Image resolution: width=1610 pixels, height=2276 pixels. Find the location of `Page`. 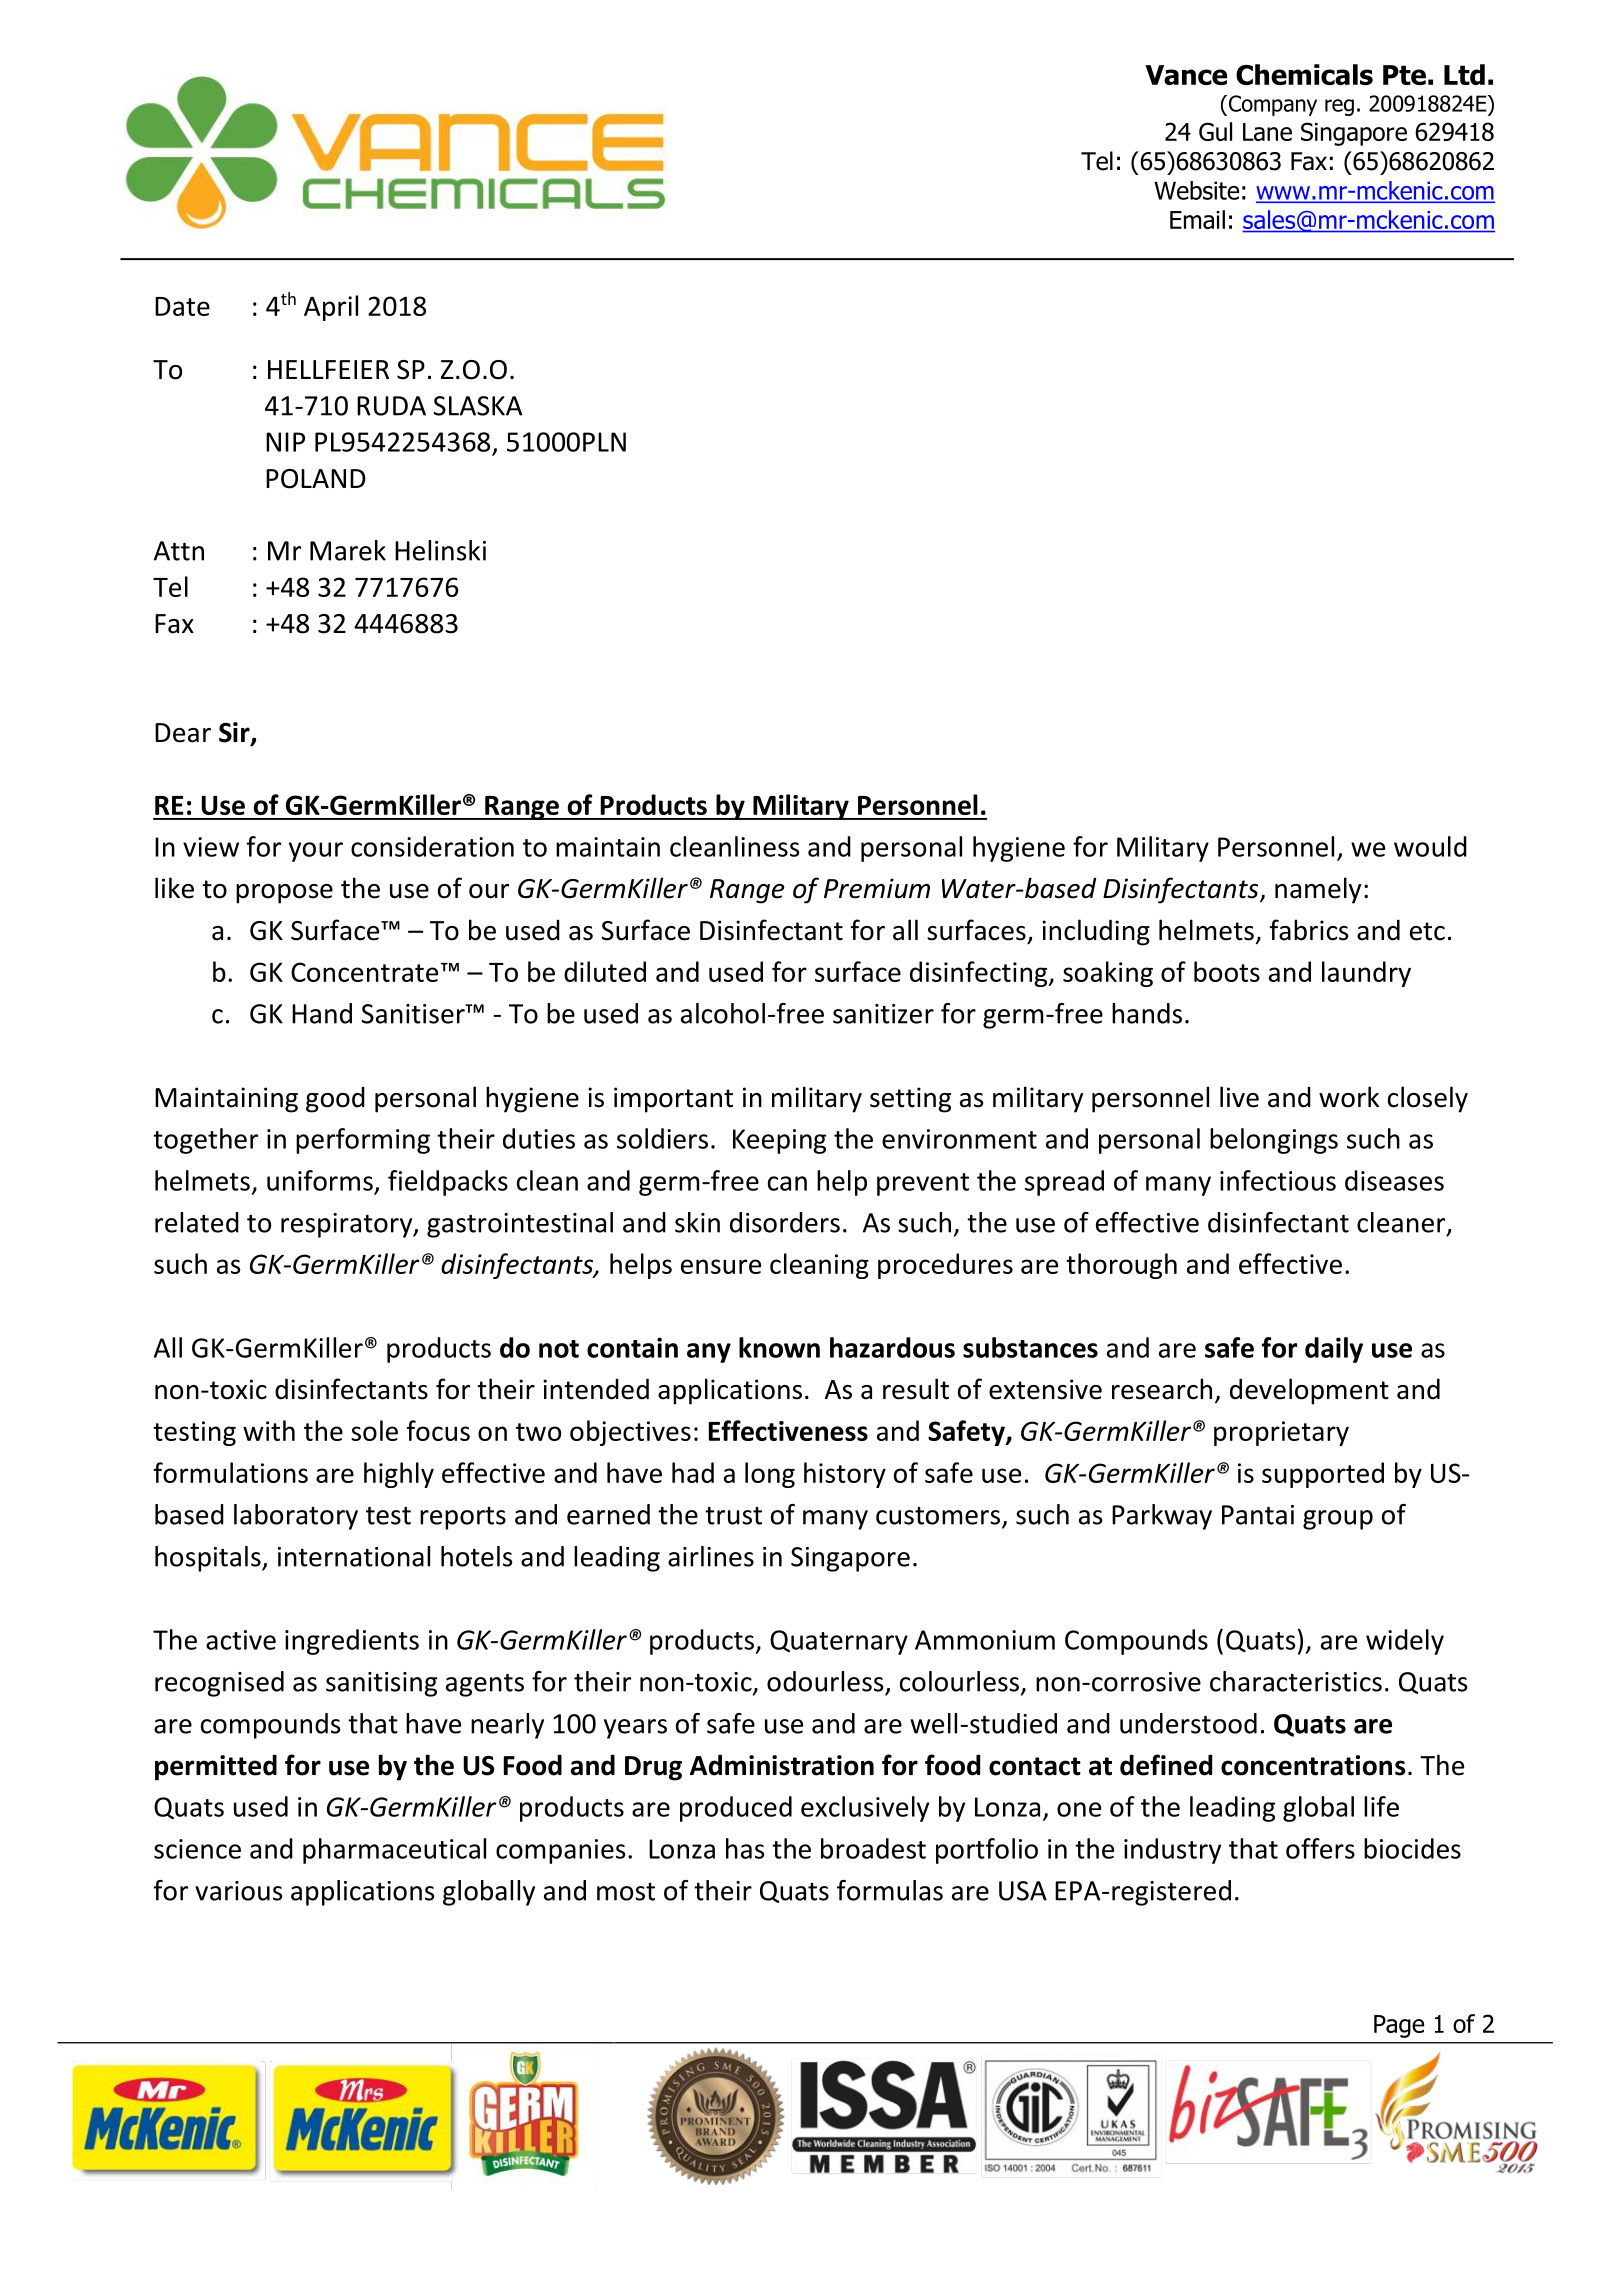

Page is located at coordinates (1399, 2026).
